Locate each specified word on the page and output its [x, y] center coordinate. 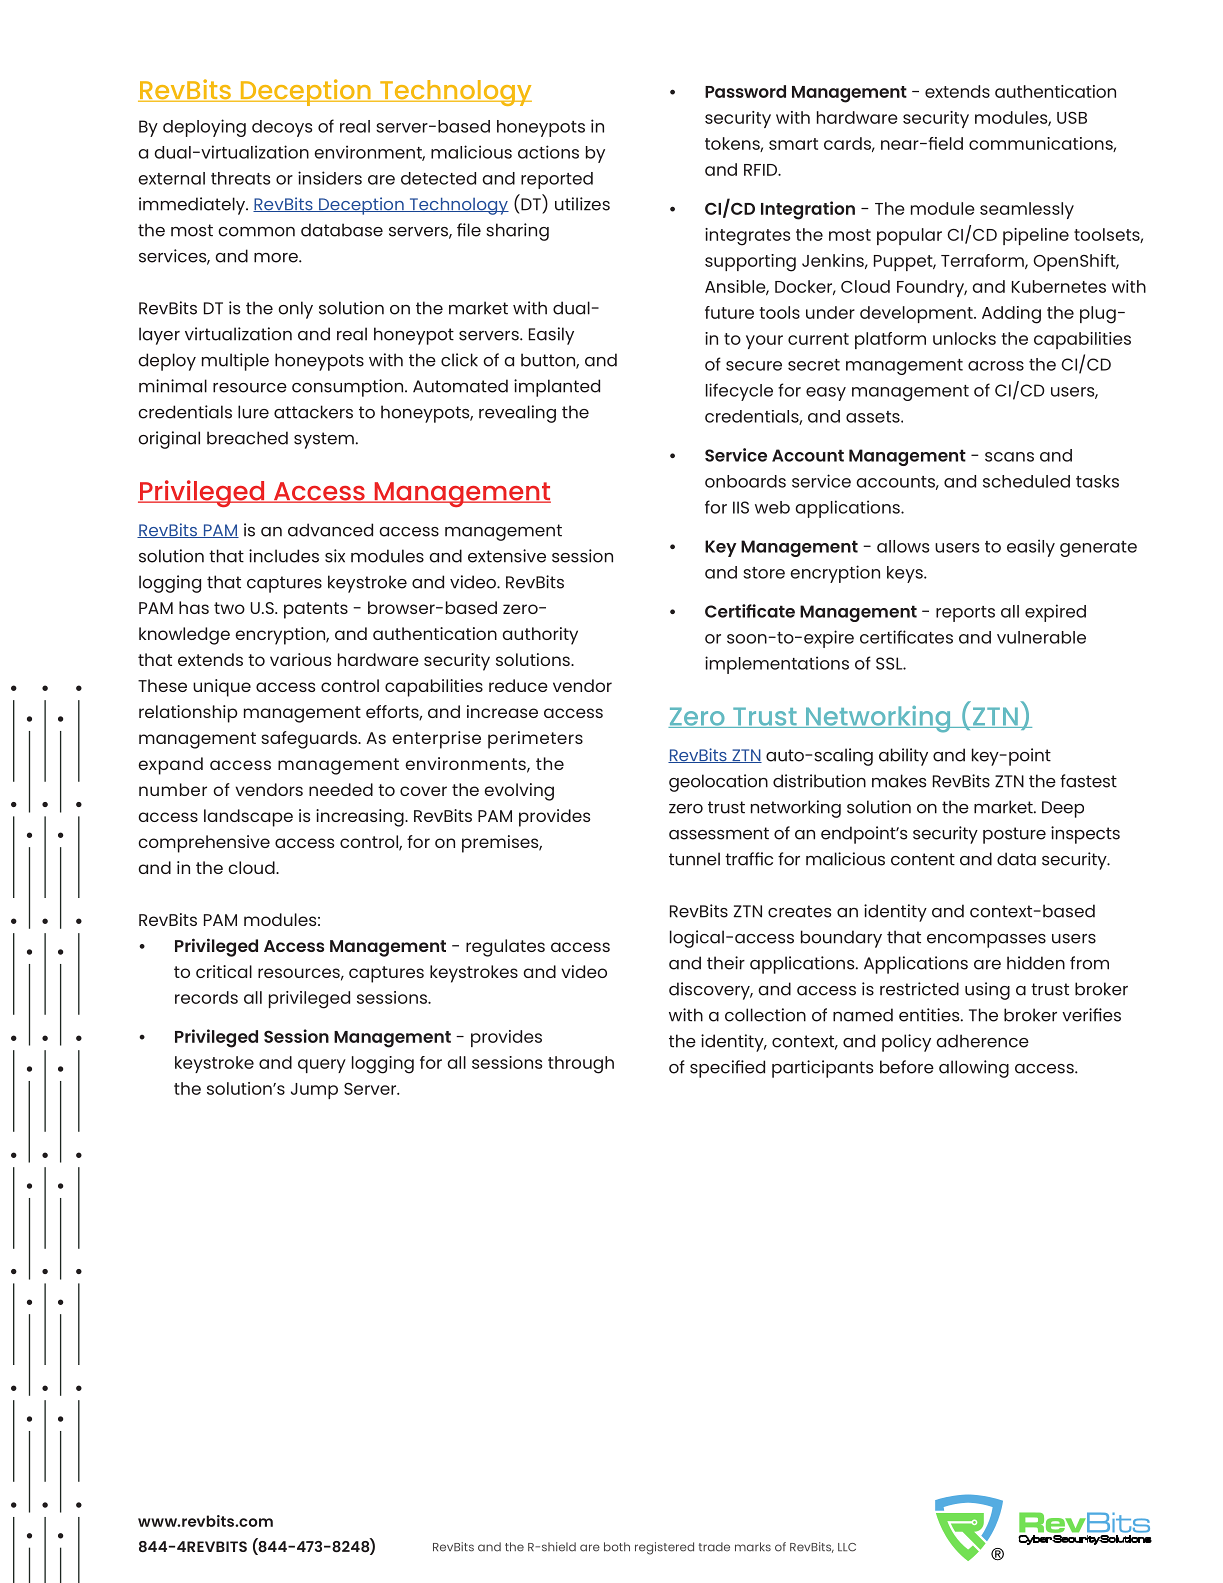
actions [548, 152]
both [617, 1547]
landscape [248, 818]
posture [1014, 835]
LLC [847, 1547]
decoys [282, 128]
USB [1072, 118]
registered [664, 1548]
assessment [719, 833]
